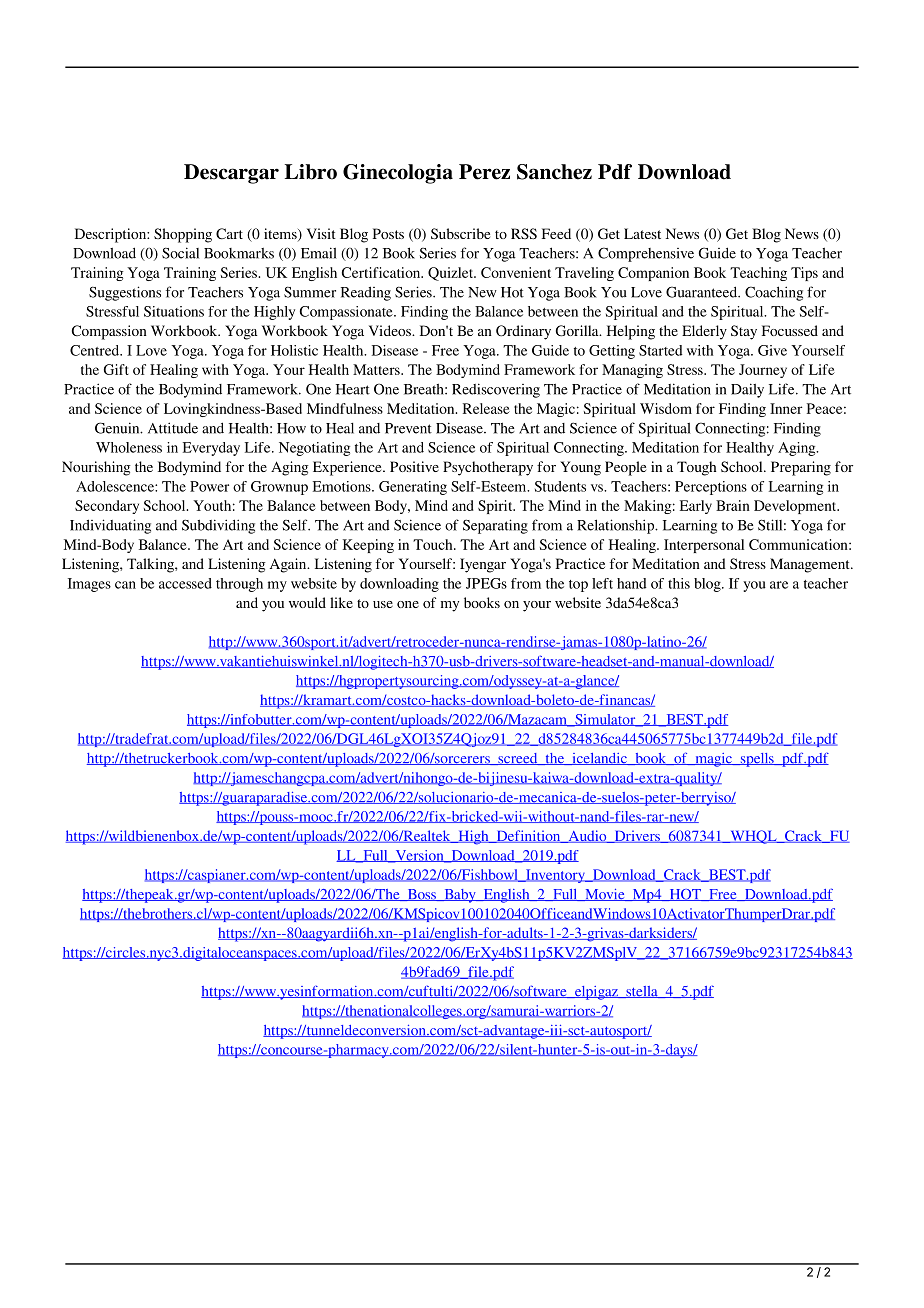 This screenshot has width=924, height=1308. What do you see at coordinates (231, 174) in the screenshot?
I see `Descargar` at bounding box center [231, 174].
